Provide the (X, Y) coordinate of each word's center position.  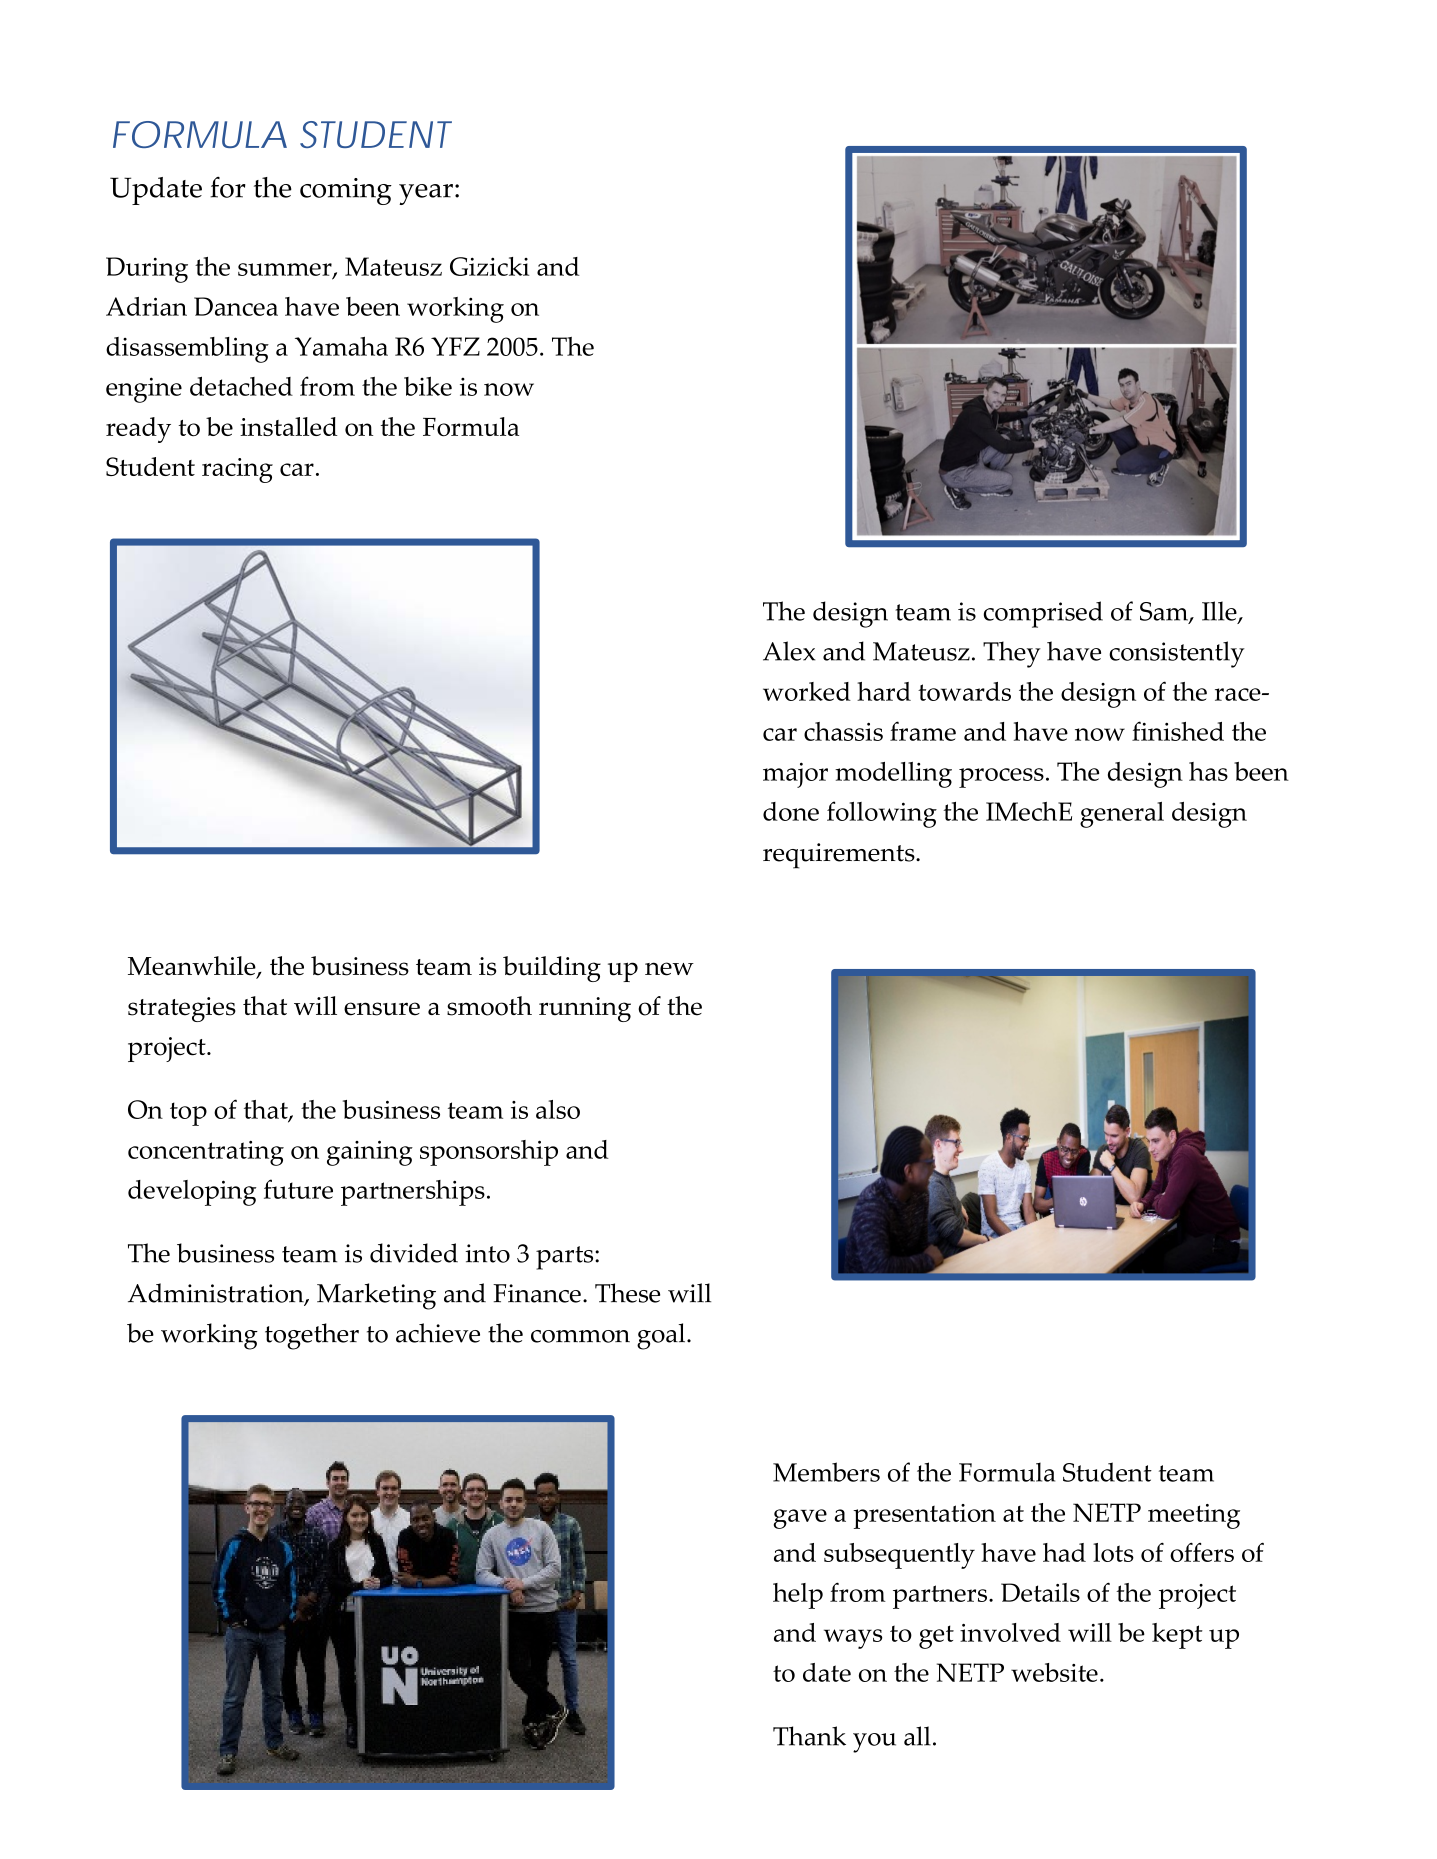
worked (807, 691)
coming (346, 191)
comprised (1043, 614)
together (312, 1336)
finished (1178, 731)
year (426, 194)
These (627, 1293)
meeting (1194, 1516)
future (298, 1189)
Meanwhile (193, 967)
